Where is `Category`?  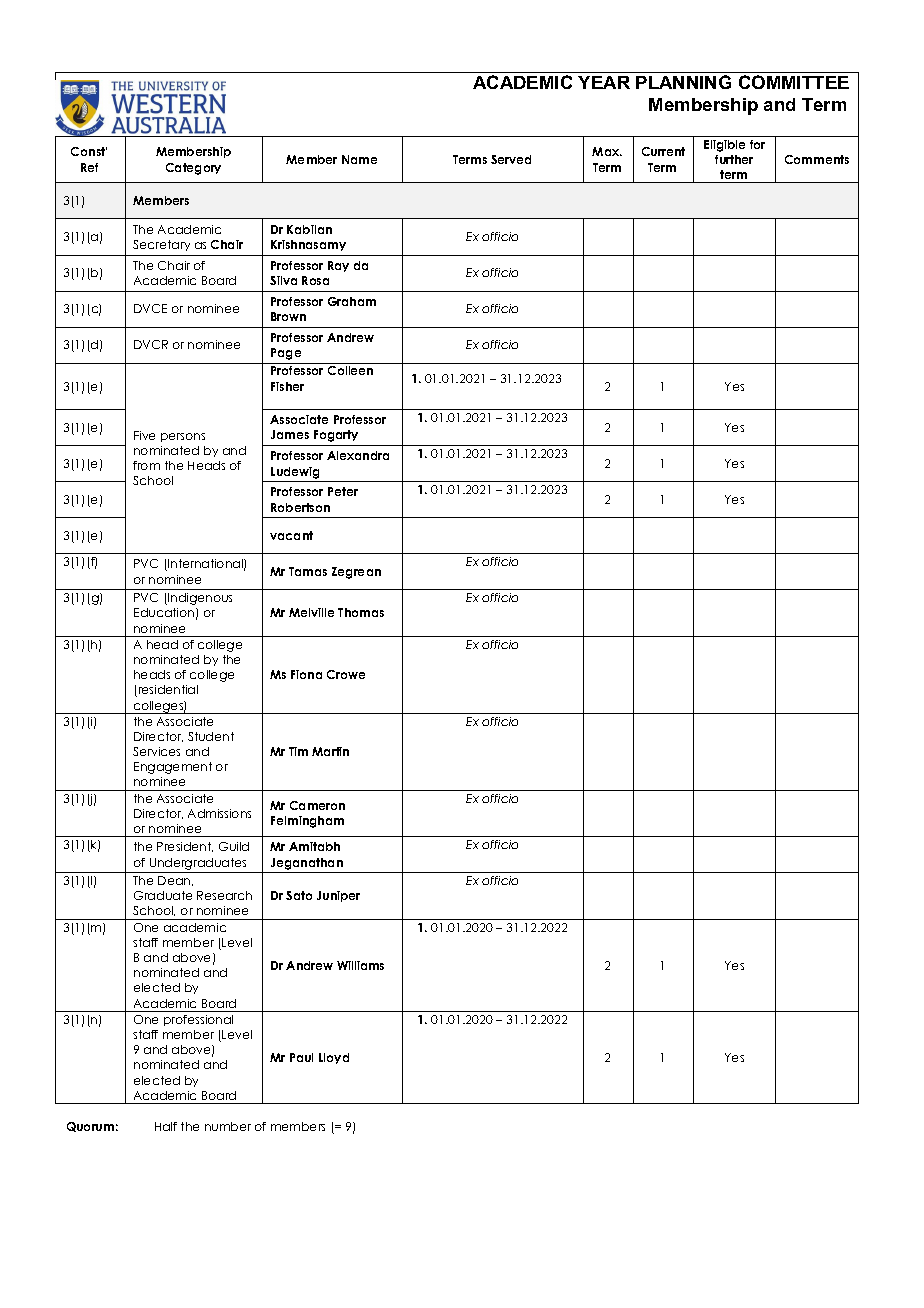 Category is located at coordinates (193, 169).
